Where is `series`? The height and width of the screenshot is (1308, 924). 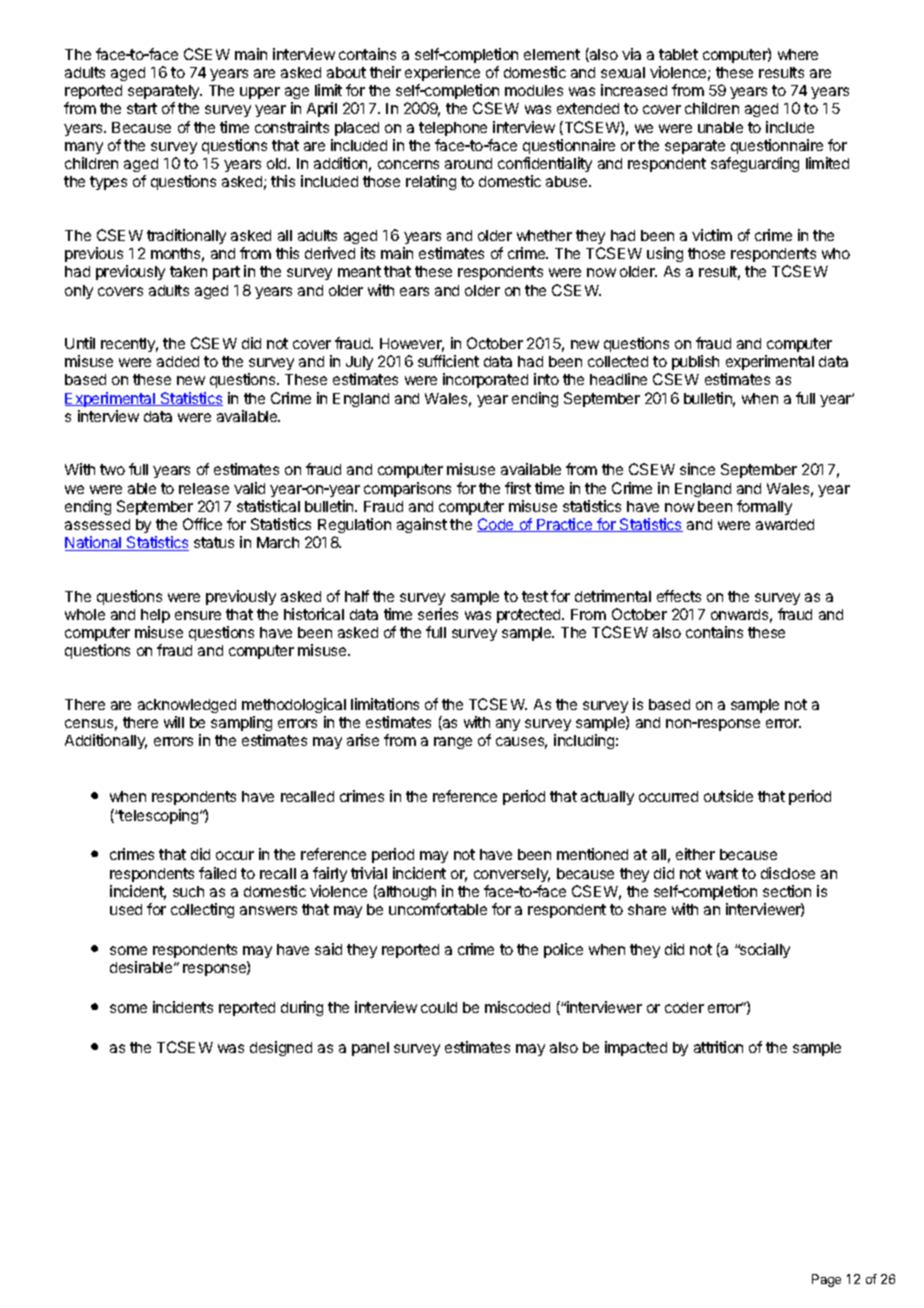 series is located at coordinates (438, 614).
